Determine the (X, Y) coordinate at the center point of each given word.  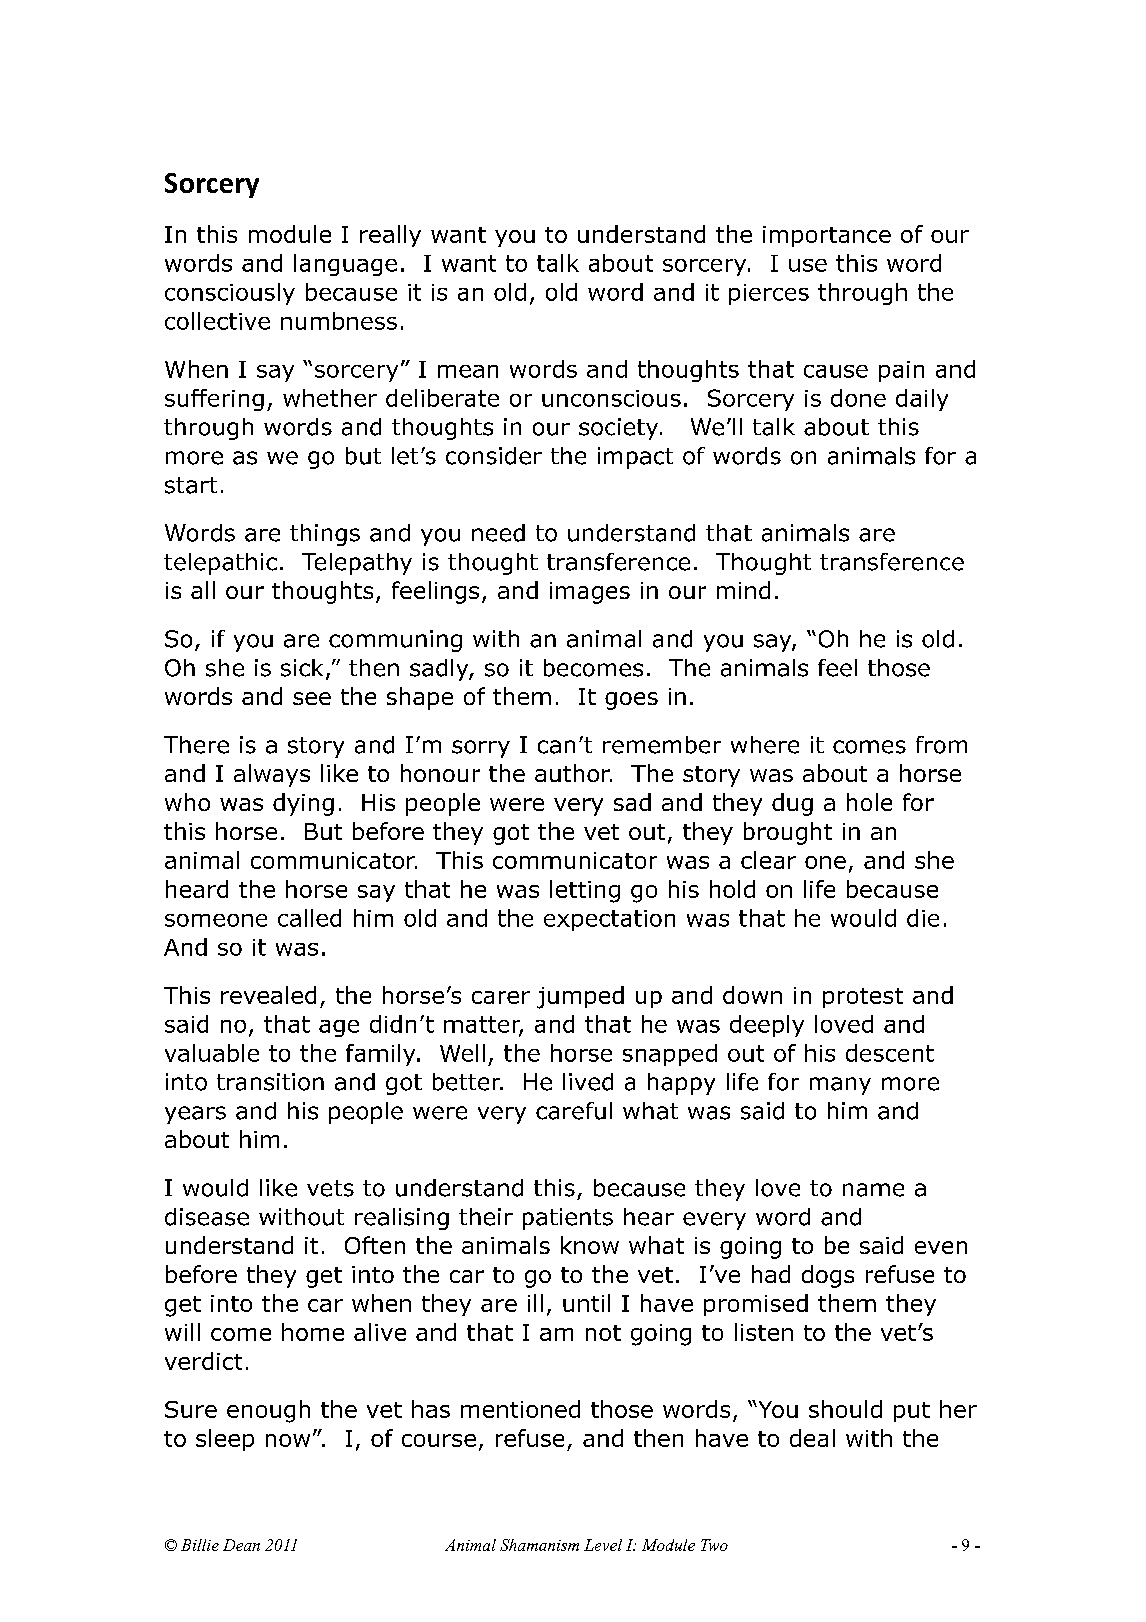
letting (585, 891)
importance (827, 236)
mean (468, 371)
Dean (241, 1545)
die (923, 918)
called (309, 918)
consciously (230, 294)
